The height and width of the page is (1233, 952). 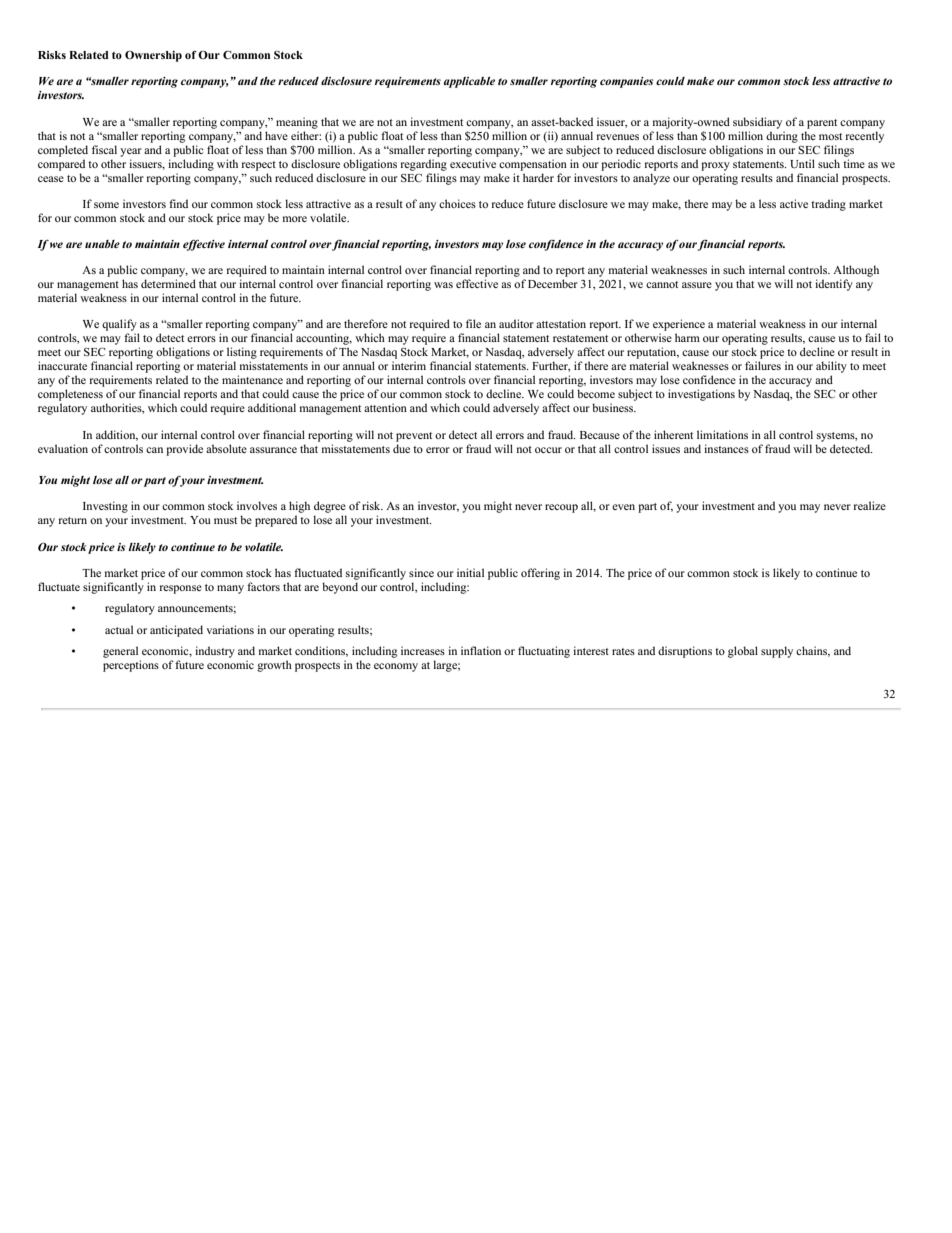 What do you see at coordinates (168, 283) in the page?
I see `determined` at bounding box center [168, 283].
